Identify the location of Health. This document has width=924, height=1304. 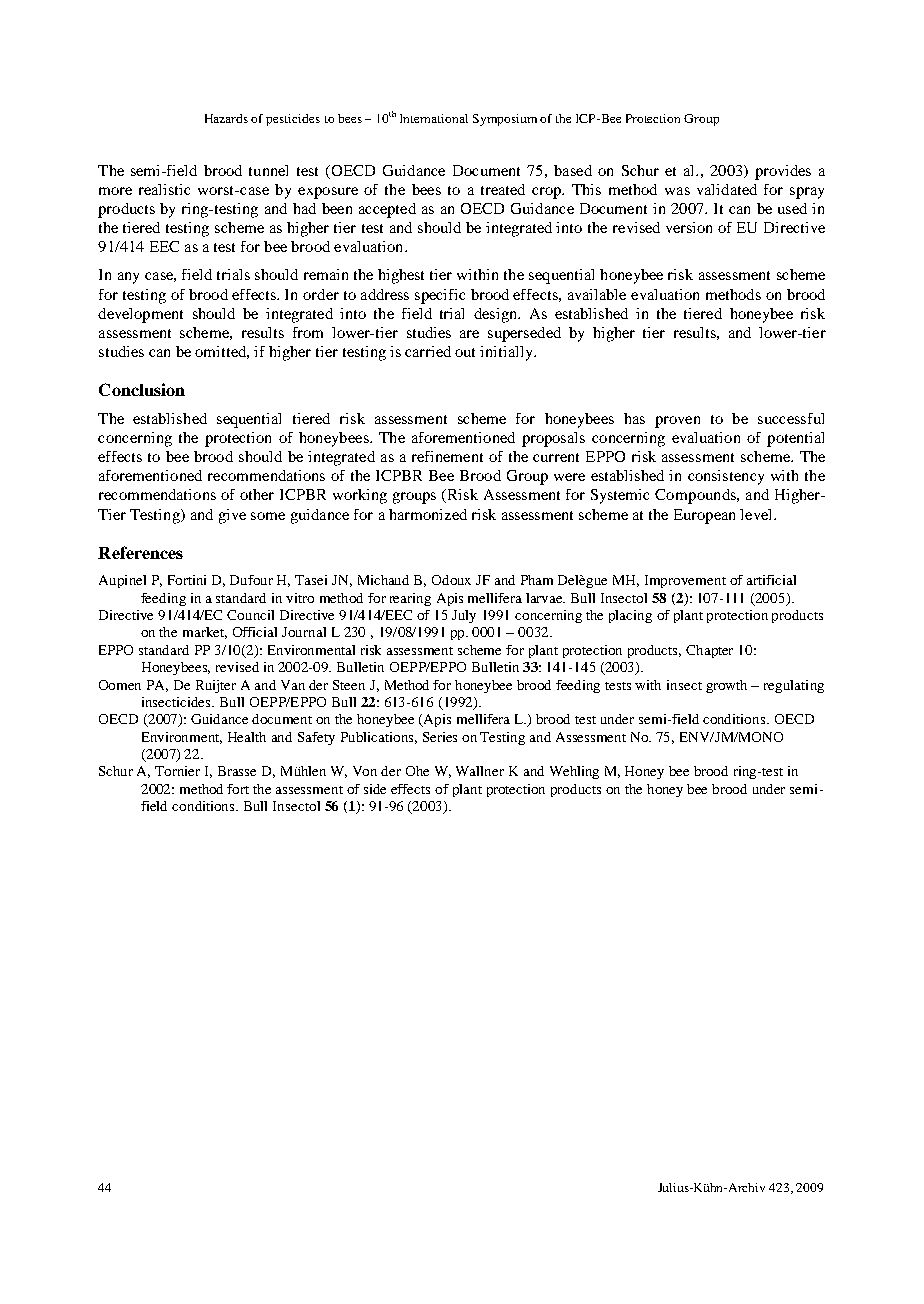
(247, 737).
